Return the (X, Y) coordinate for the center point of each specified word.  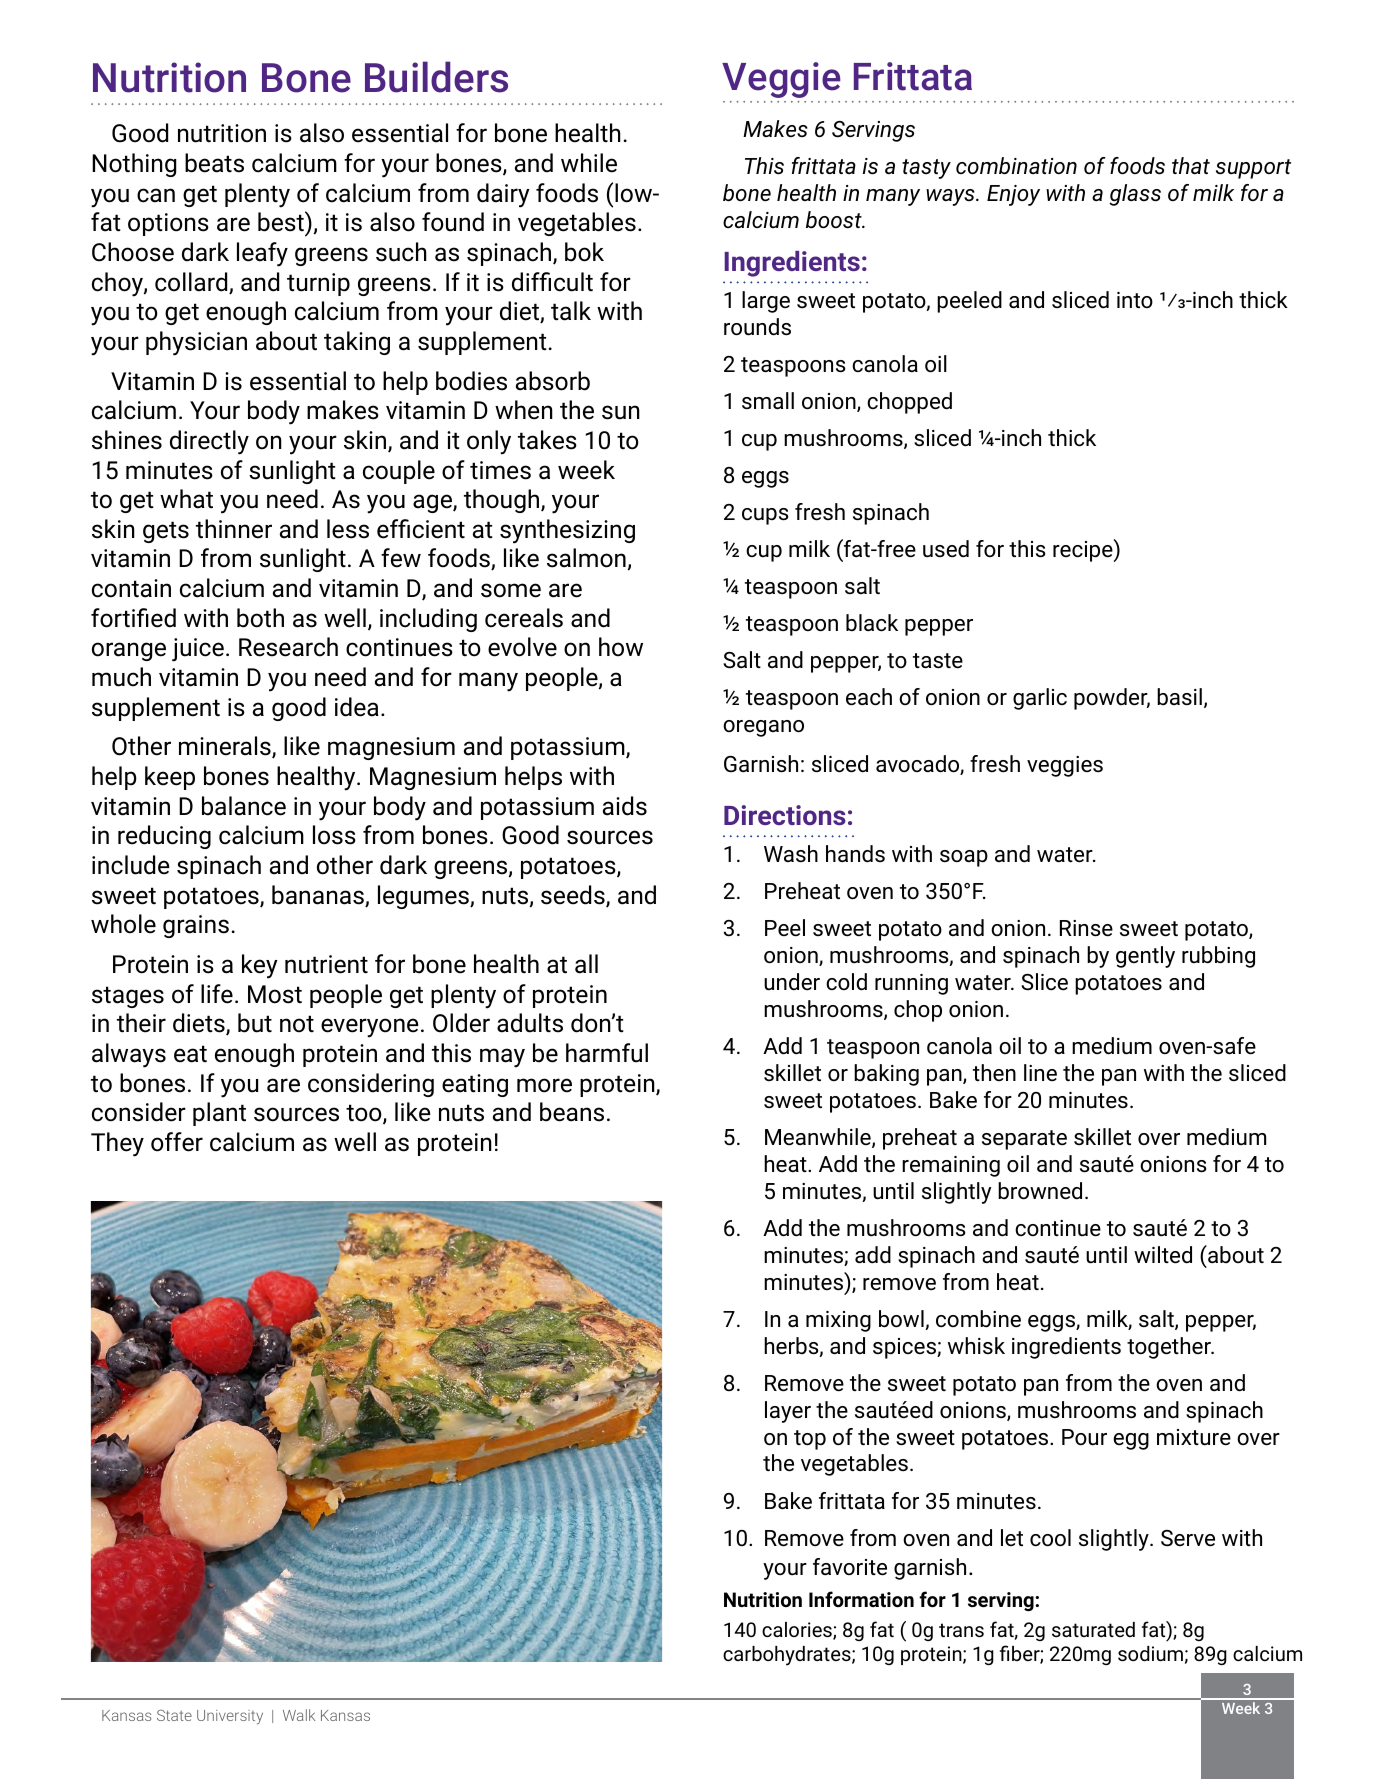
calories (798, 1631)
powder (1112, 699)
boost (835, 220)
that (1191, 165)
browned (1040, 1191)
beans (572, 1112)
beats (214, 163)
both (260, 618)
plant (219, 1114)
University (230, 1717)
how (621, 647)
